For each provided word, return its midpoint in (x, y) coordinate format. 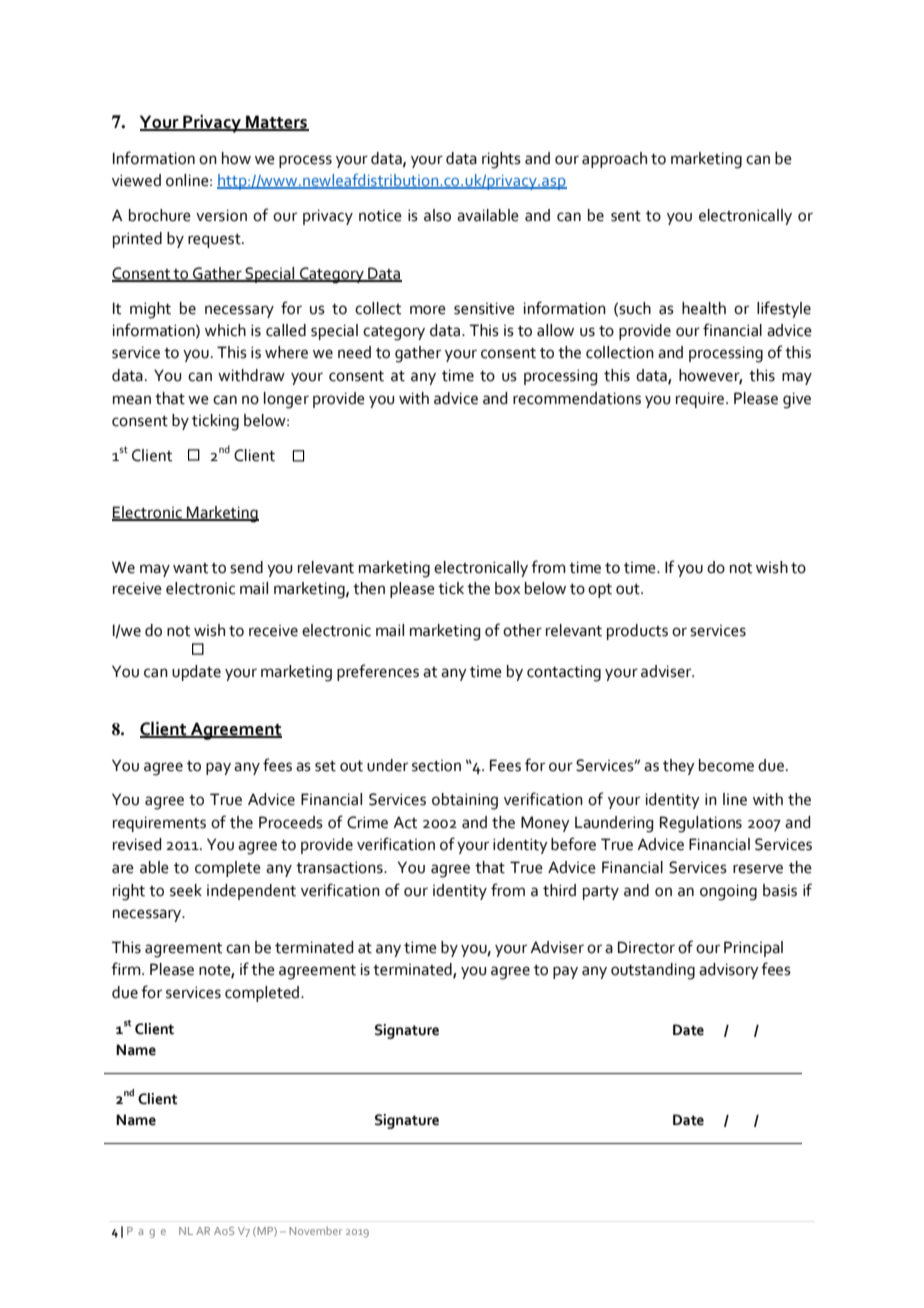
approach (614, 160)
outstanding (653, 971)
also (437, 215)
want (190, 568)
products (637, 632)
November (315, 1230)
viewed (136, 180)
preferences (378, 672)
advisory (729, 971)
